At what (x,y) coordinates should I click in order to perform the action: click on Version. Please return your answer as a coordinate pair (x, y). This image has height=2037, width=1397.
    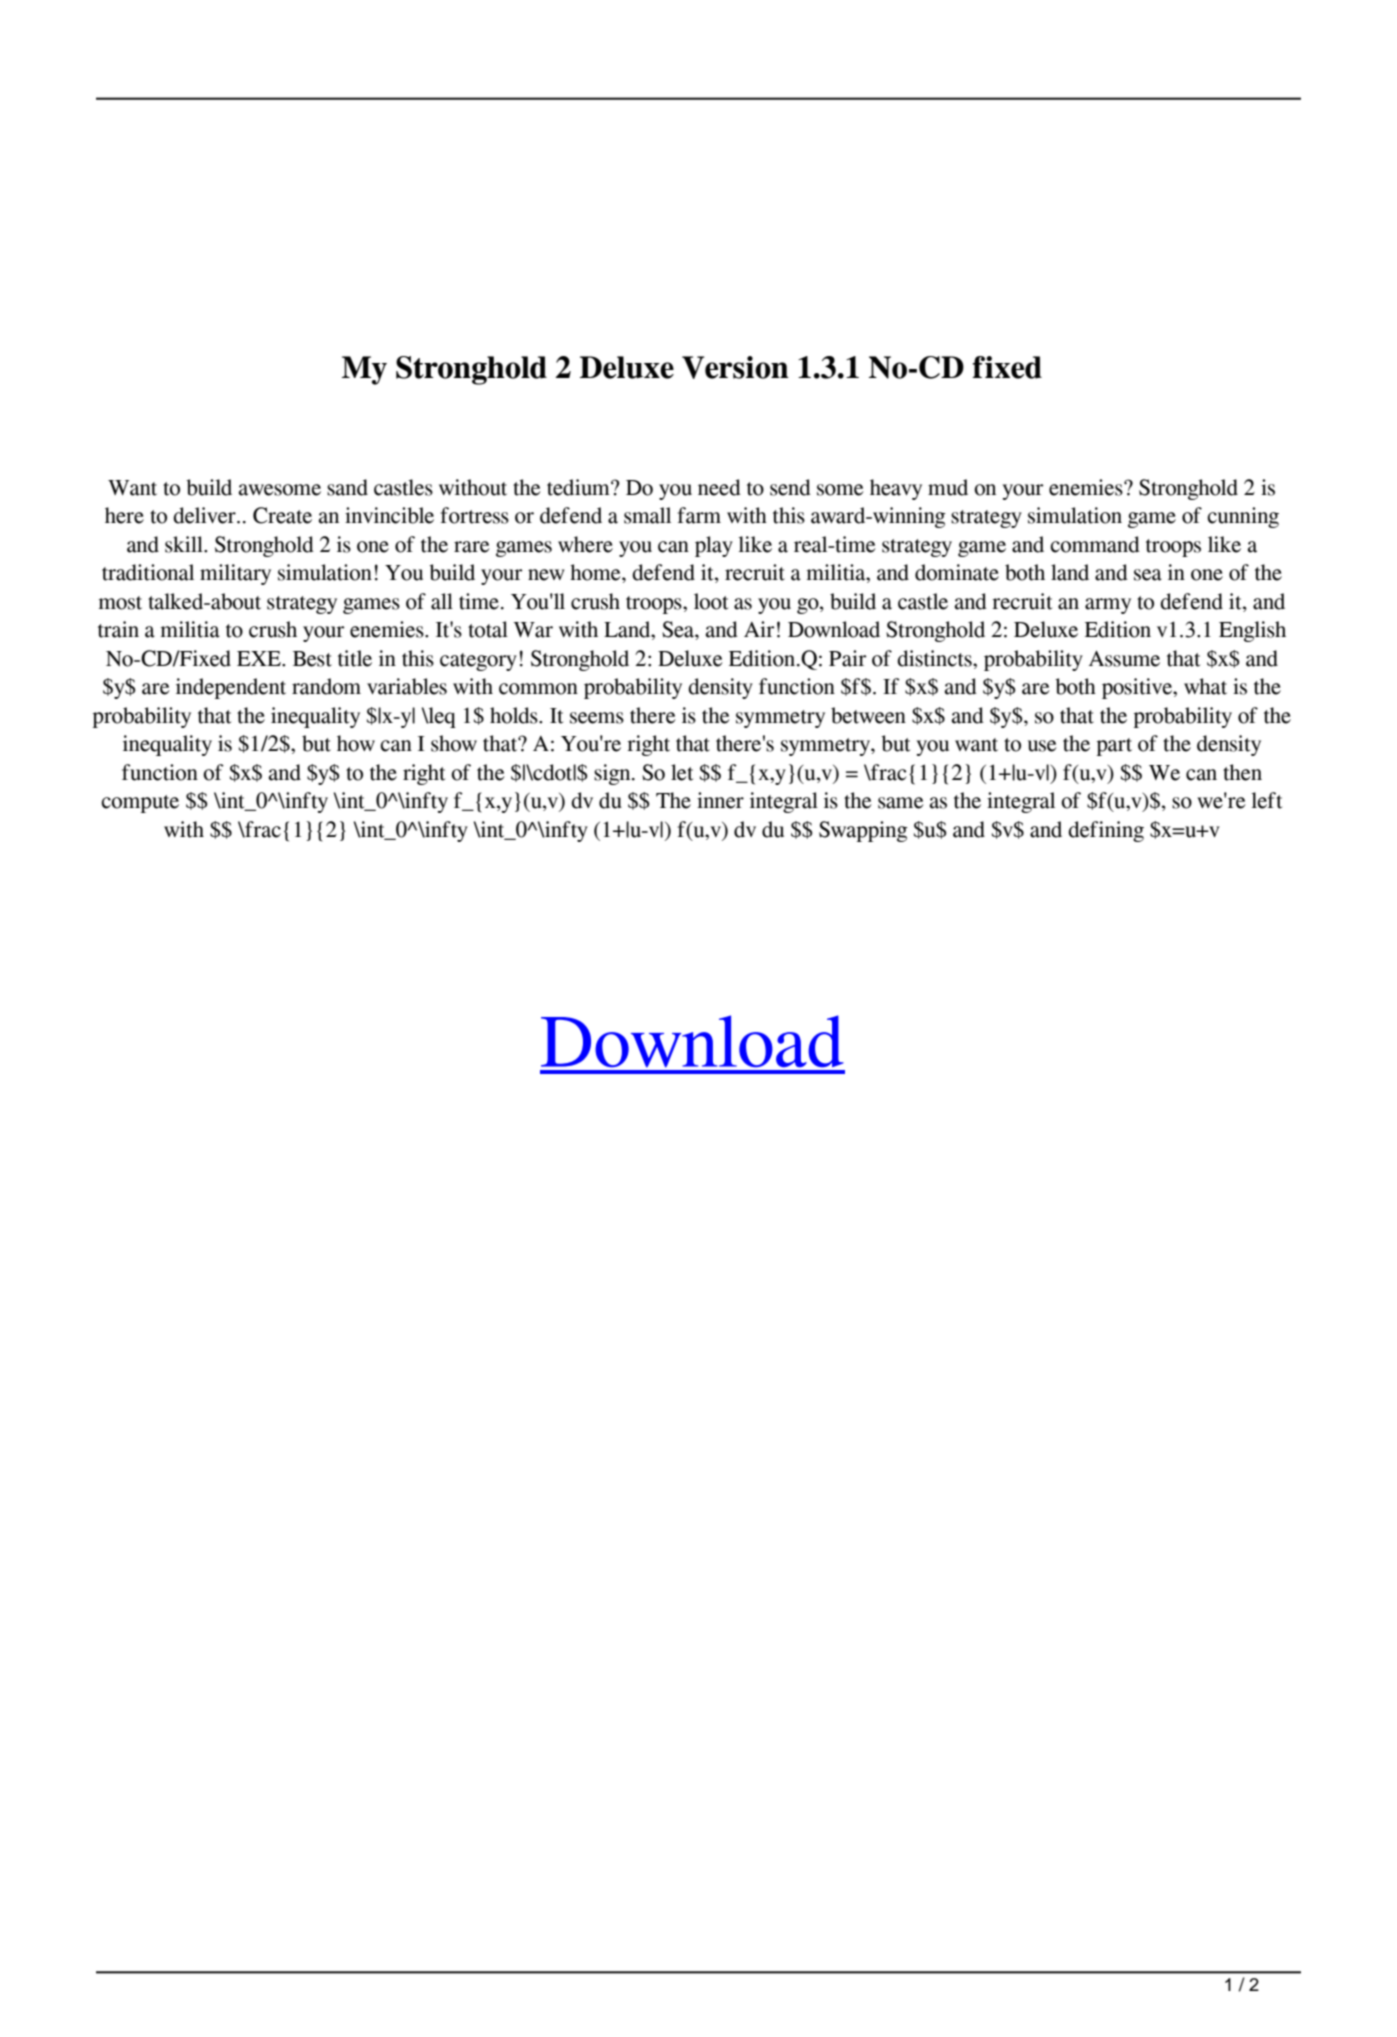
    Looking at the image, I should click on (735, 367).
